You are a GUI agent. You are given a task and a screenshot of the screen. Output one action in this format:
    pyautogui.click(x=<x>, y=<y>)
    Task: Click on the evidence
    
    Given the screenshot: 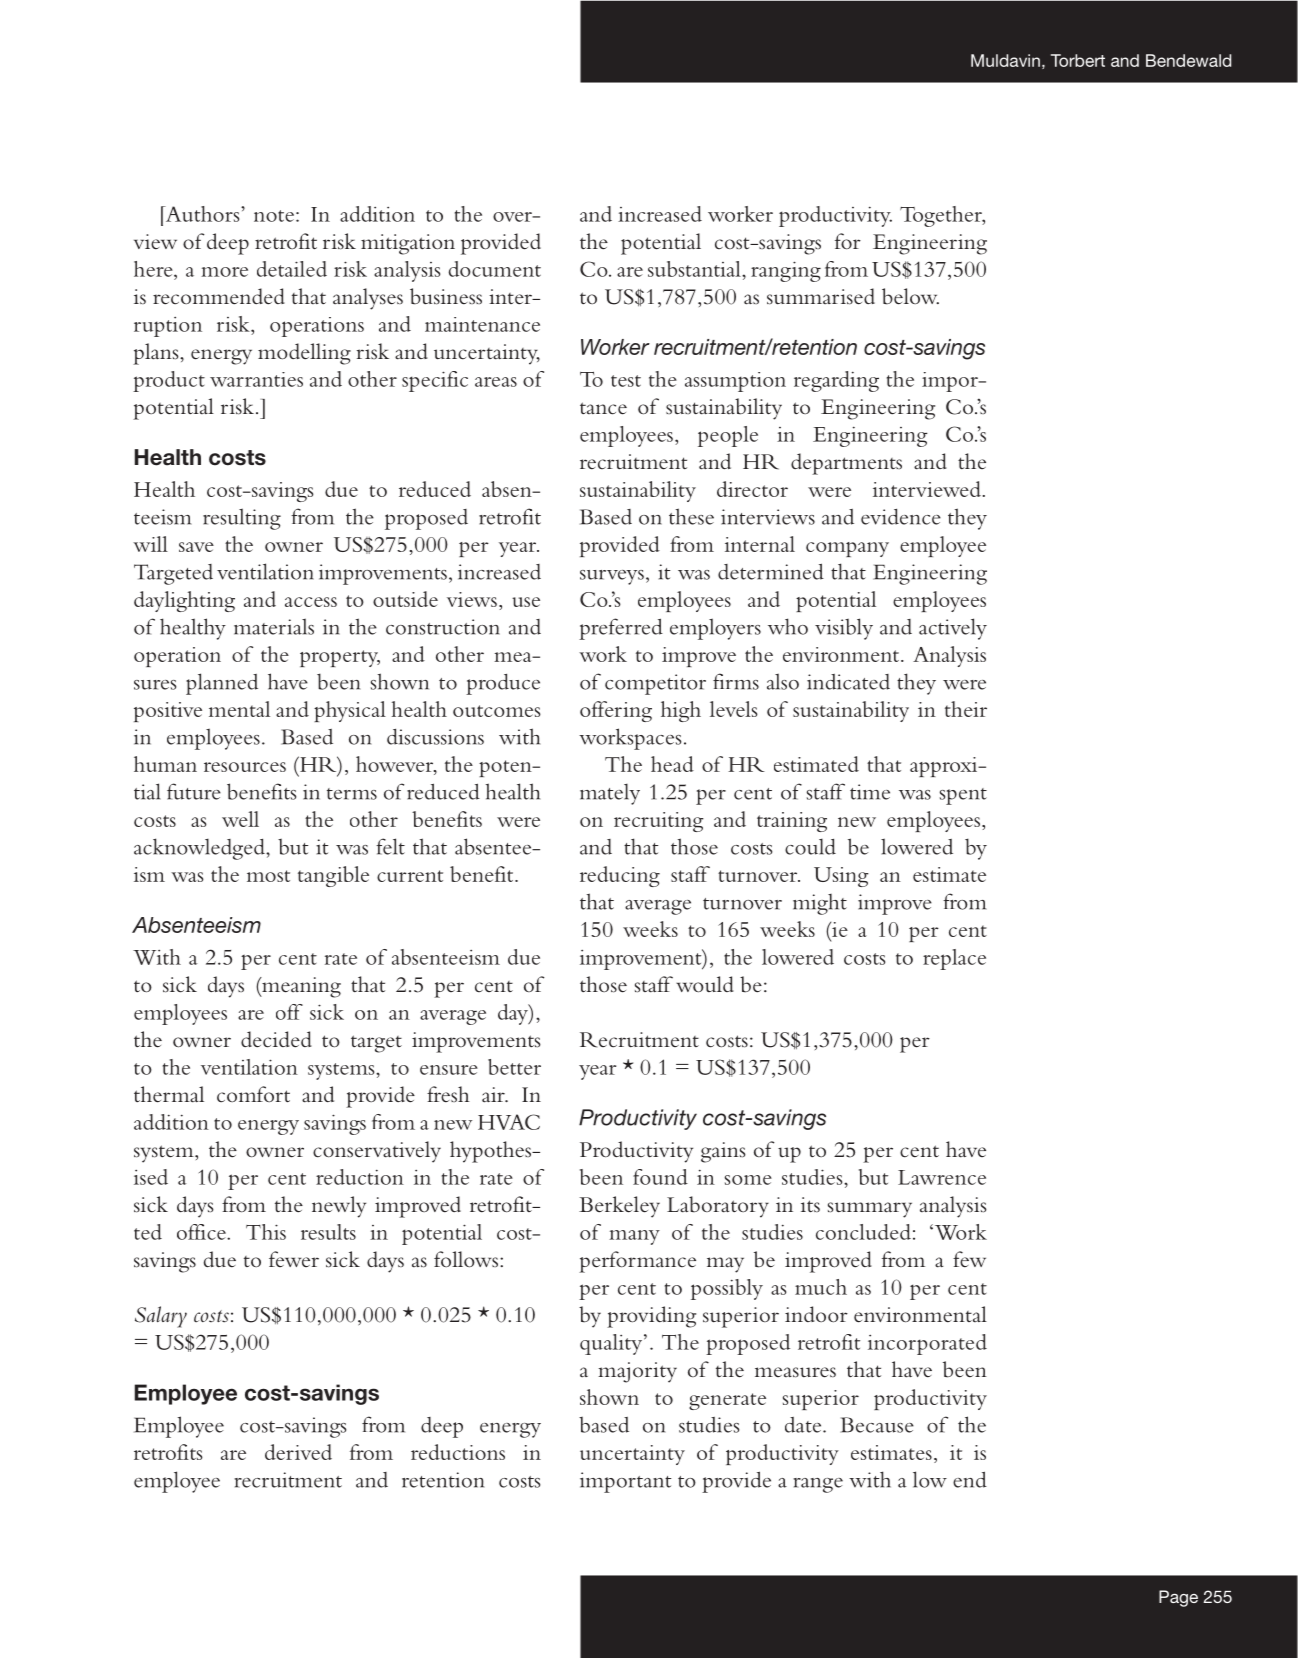 What is the action you would take?
    pyautogui.click(x=901, y=517)
